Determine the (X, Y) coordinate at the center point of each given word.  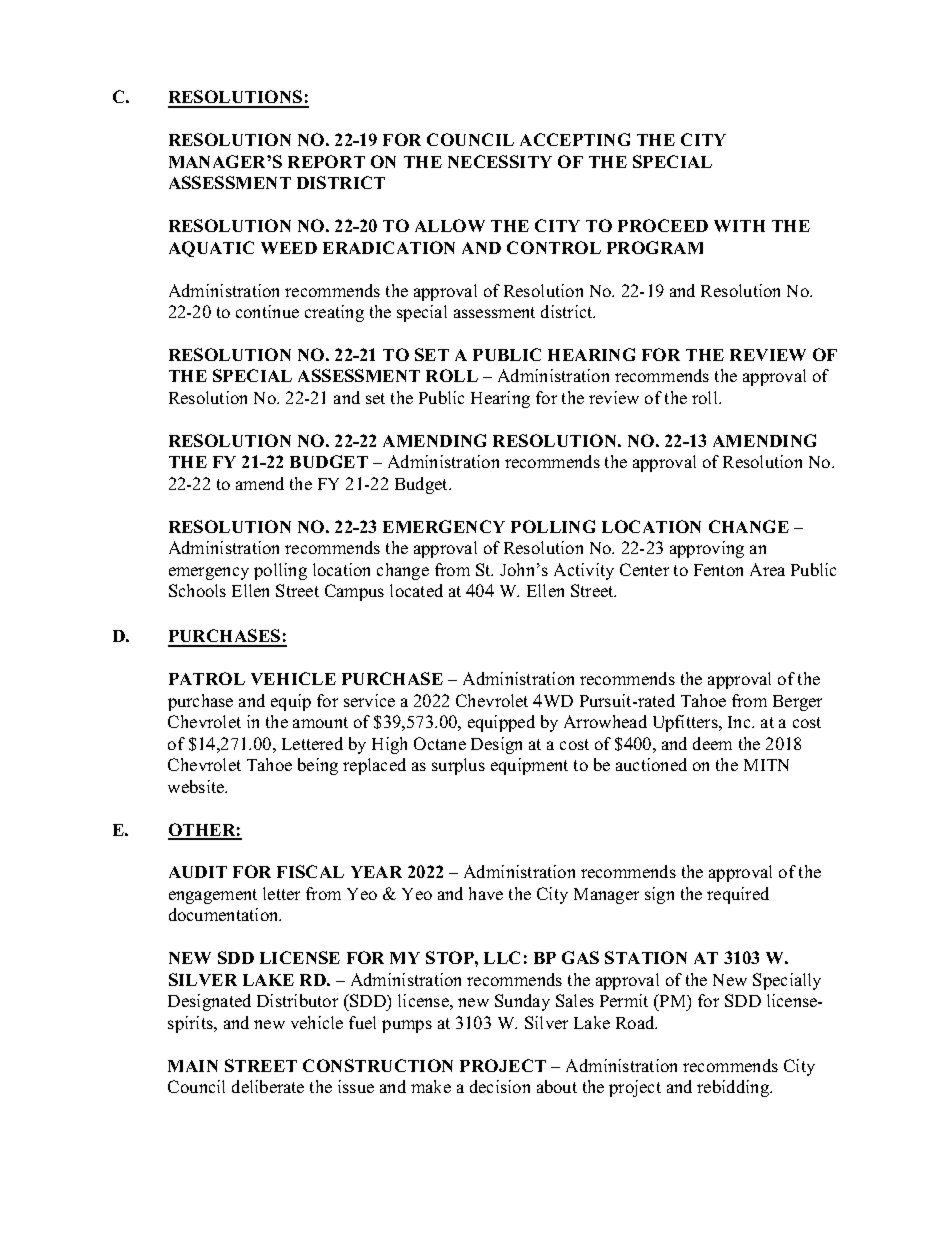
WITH (739, 226)
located (416, 590)
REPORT (326, 161)
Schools (197, 590)
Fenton (718, 570)
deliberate (268, 1086)
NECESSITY (500, 161)
